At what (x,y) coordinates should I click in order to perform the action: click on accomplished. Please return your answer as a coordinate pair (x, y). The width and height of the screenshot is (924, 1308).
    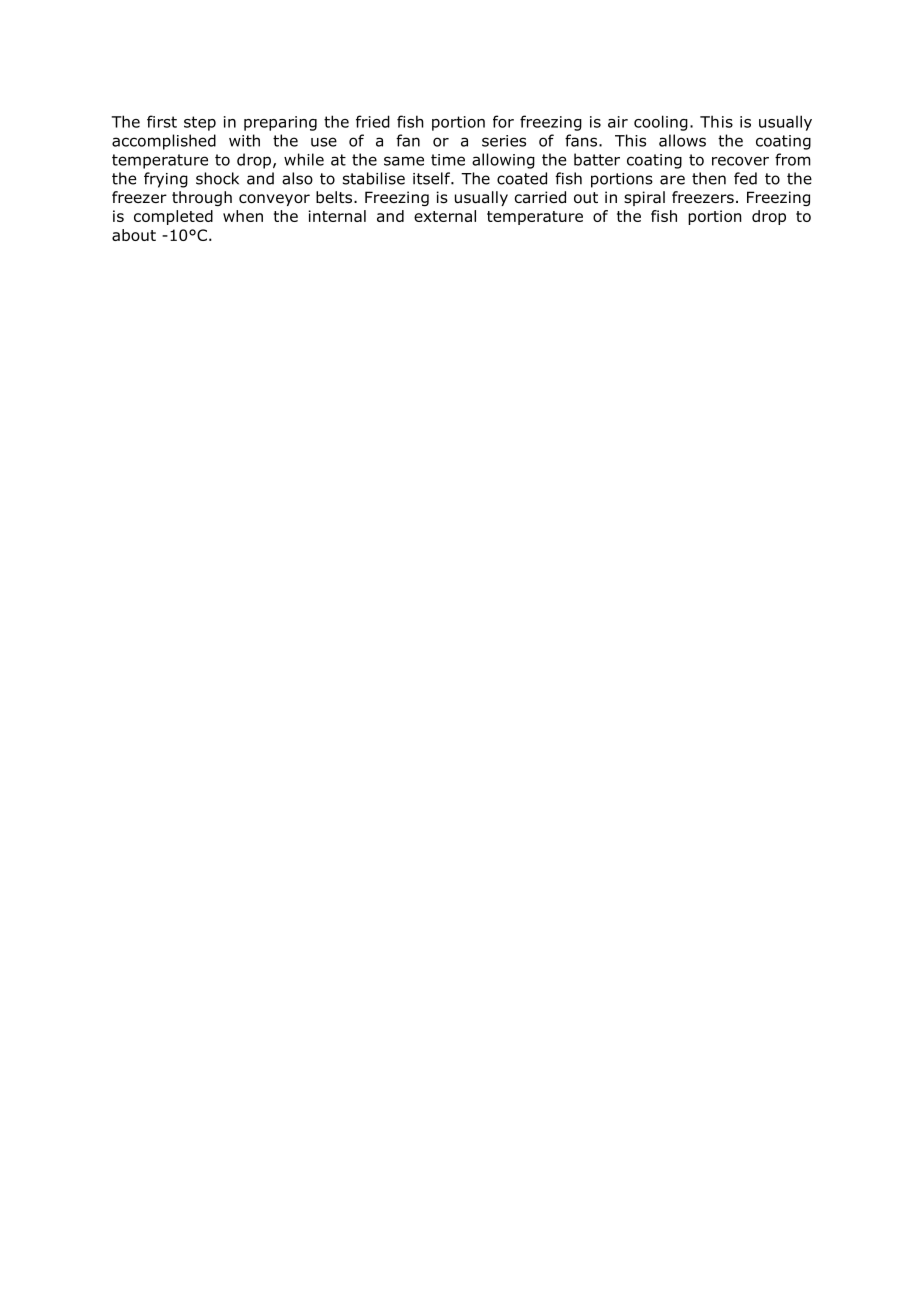
    Looking at the image, I should click on (164, 142).
